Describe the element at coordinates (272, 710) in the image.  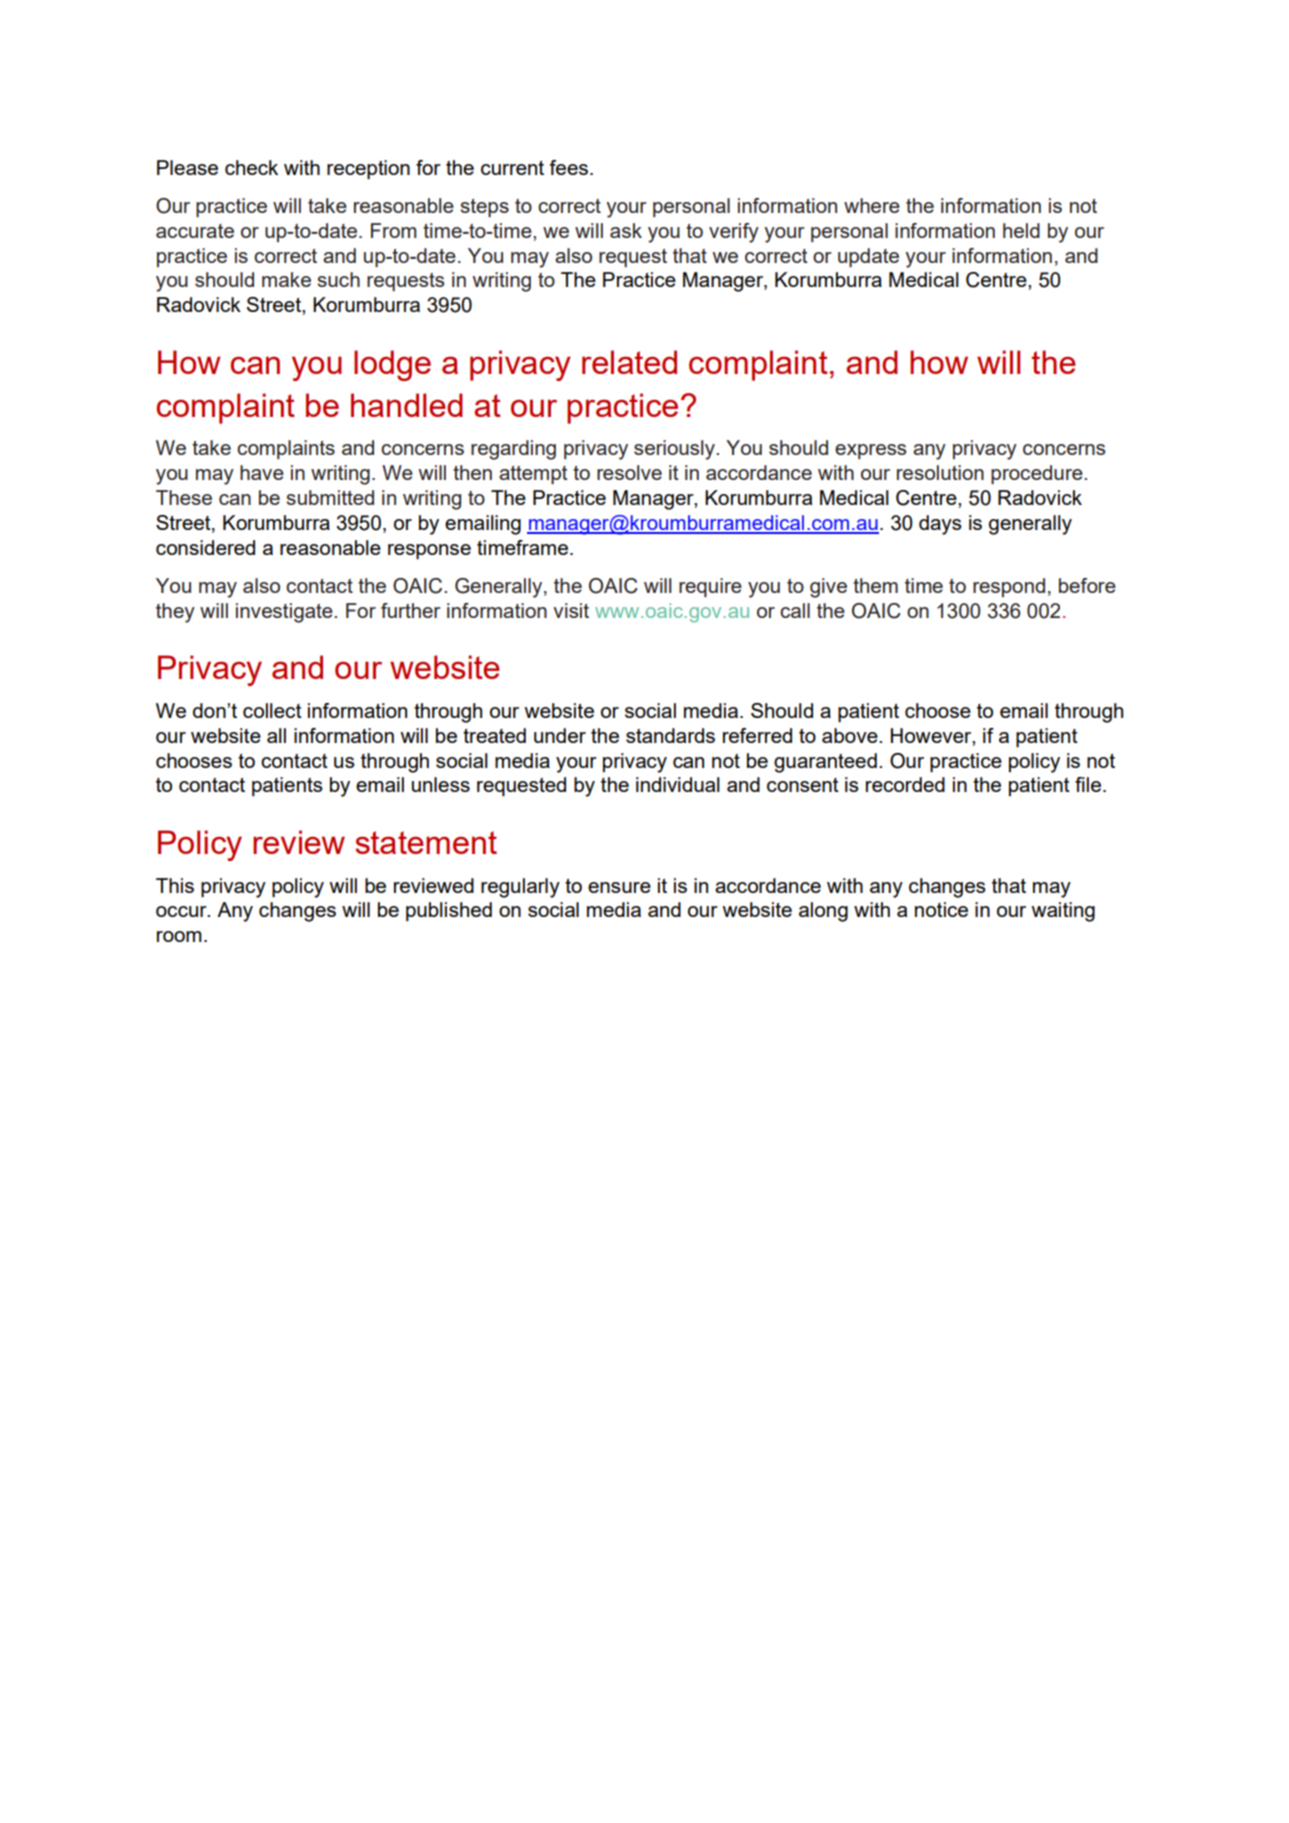
I see `collect` at that location.
